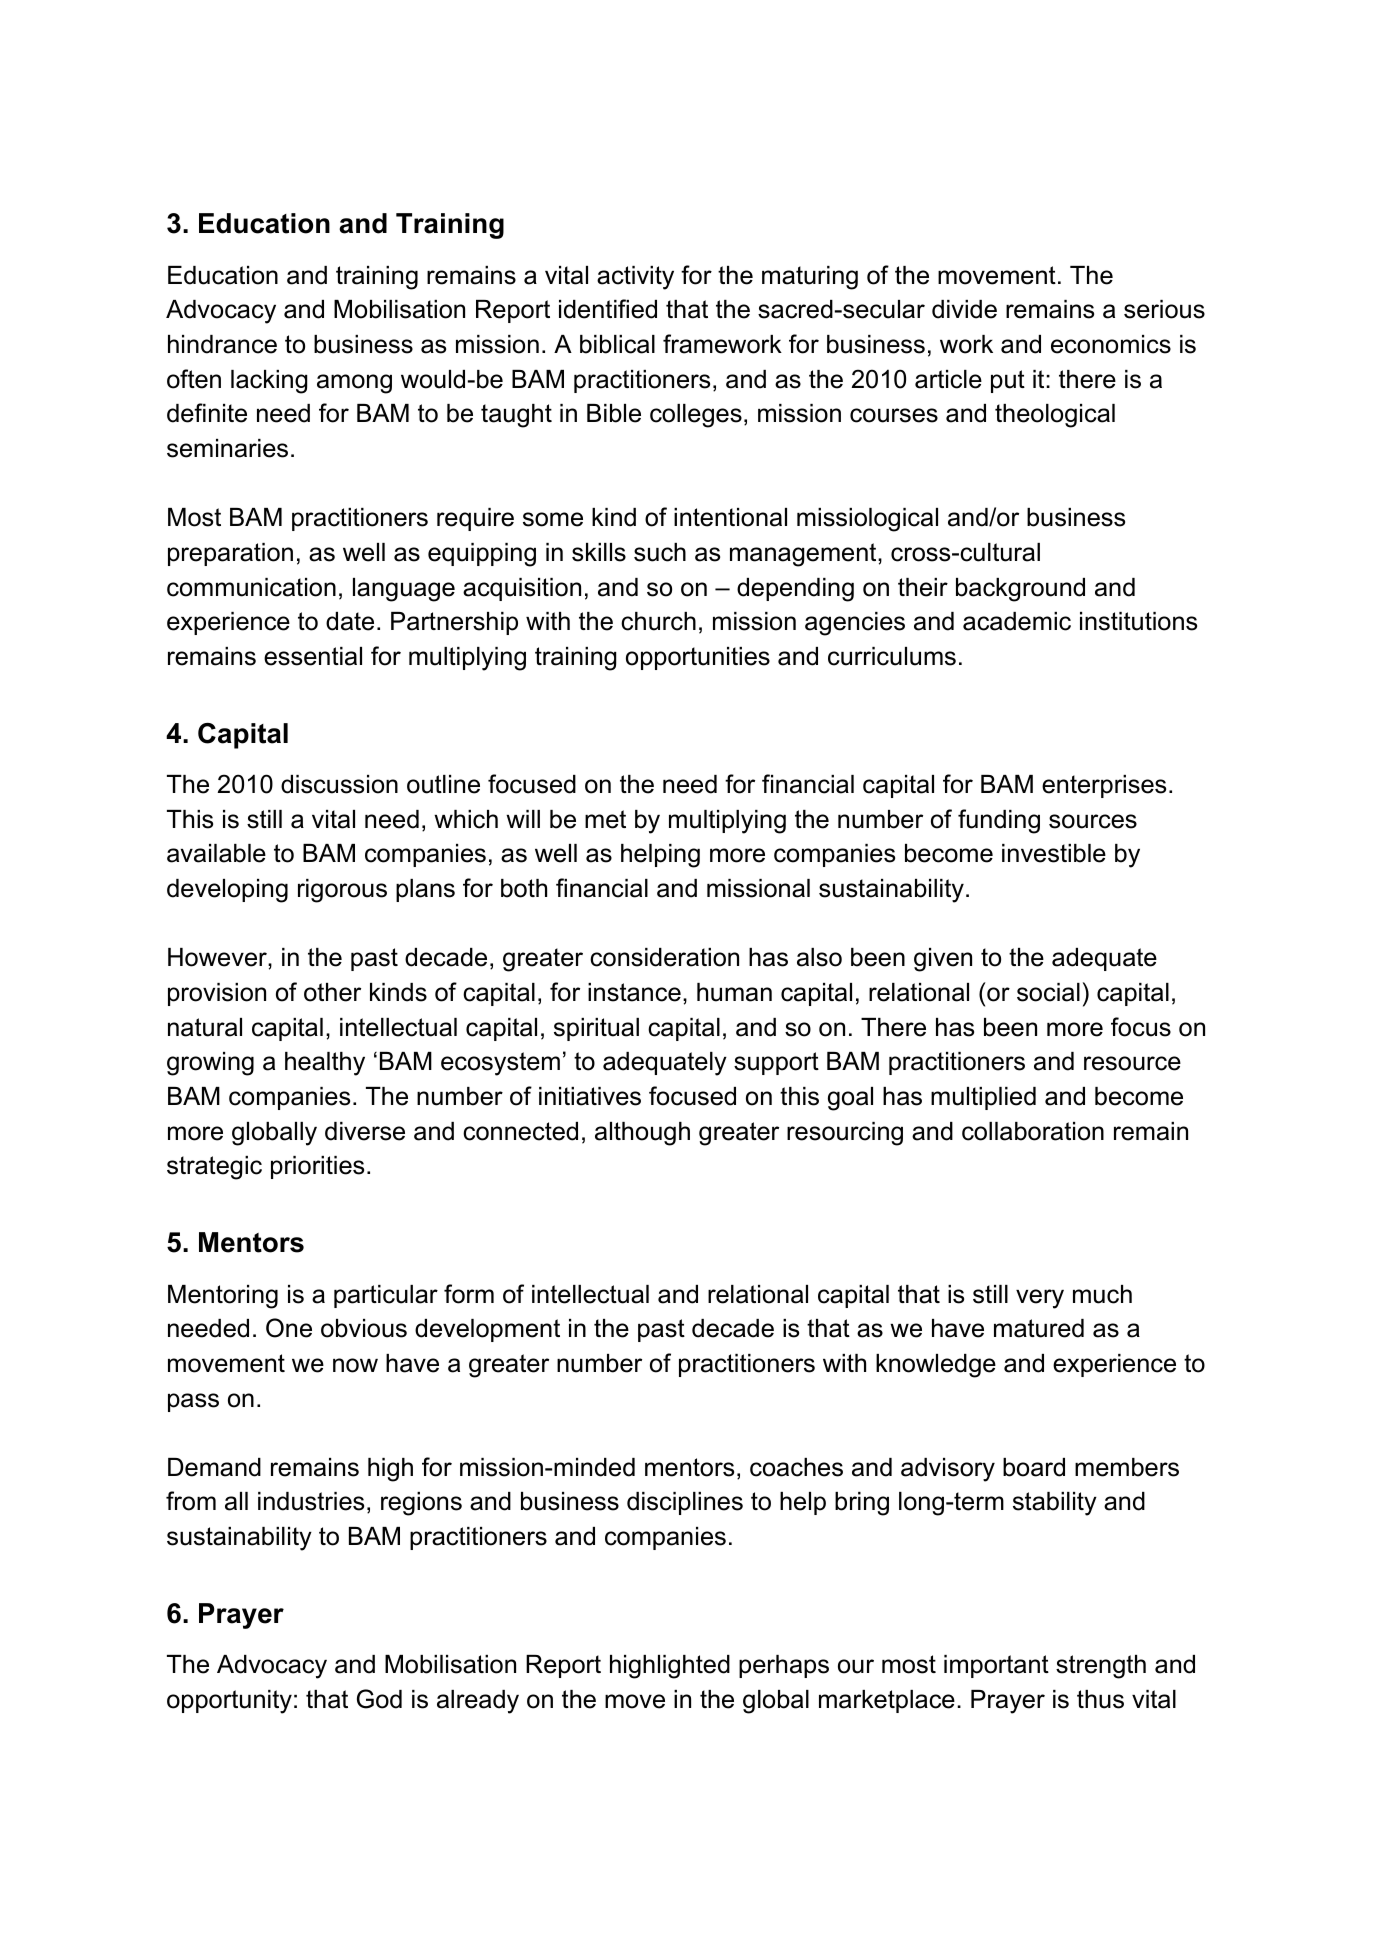  Describe the element at coordinates (1111, 344) in the screenshot. I see `economics` at that location.
